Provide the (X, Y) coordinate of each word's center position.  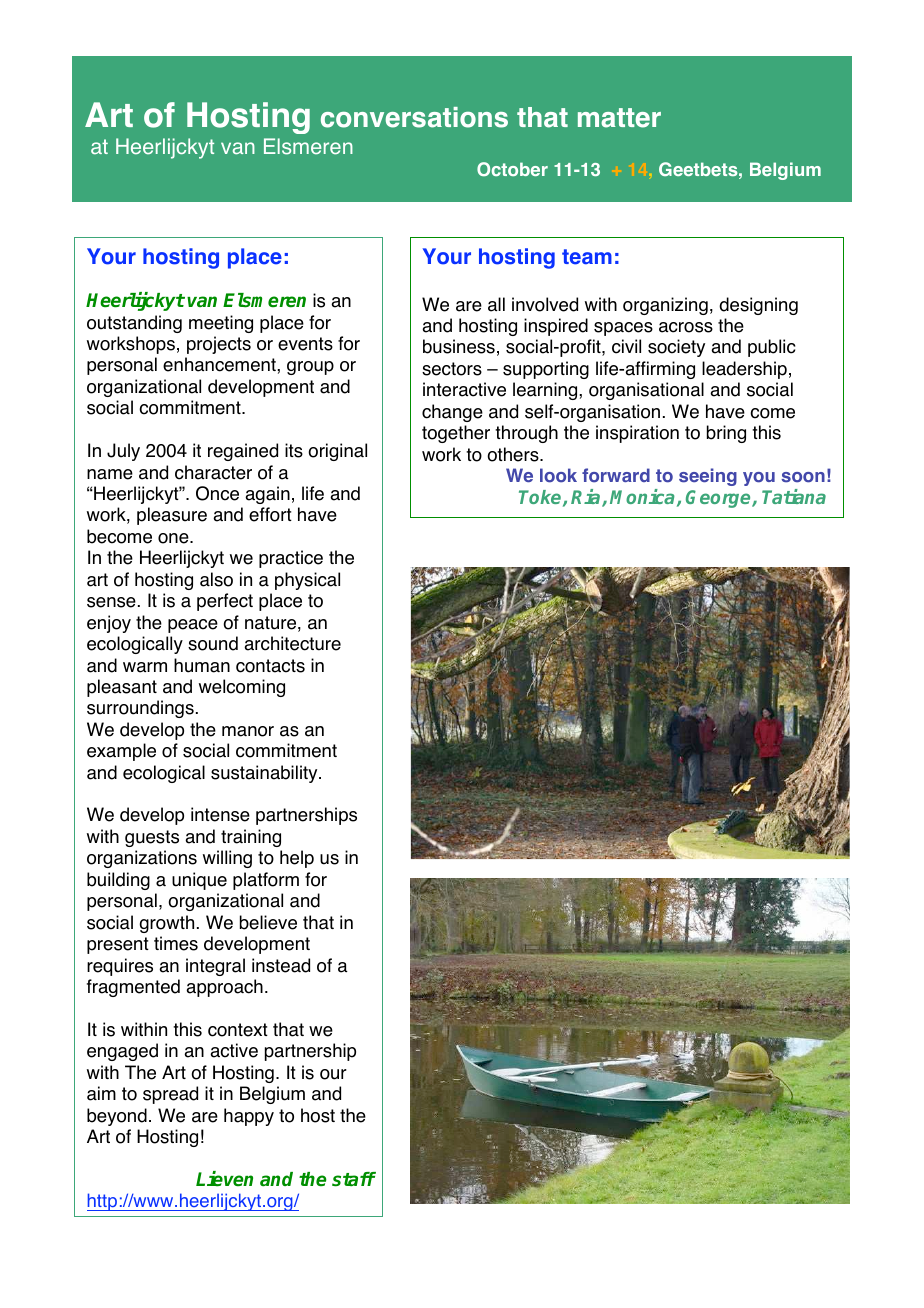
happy (249, 1117)
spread (170, 1095)
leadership (744, 370)
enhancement (220, 364)
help (297, 859)
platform (266, 881)
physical (307, 581)
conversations (414, 117)
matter (619, 118)
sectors (452, 369)
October (512, 169)
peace (193, 626)
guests (152, 838)
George (719, 499)
